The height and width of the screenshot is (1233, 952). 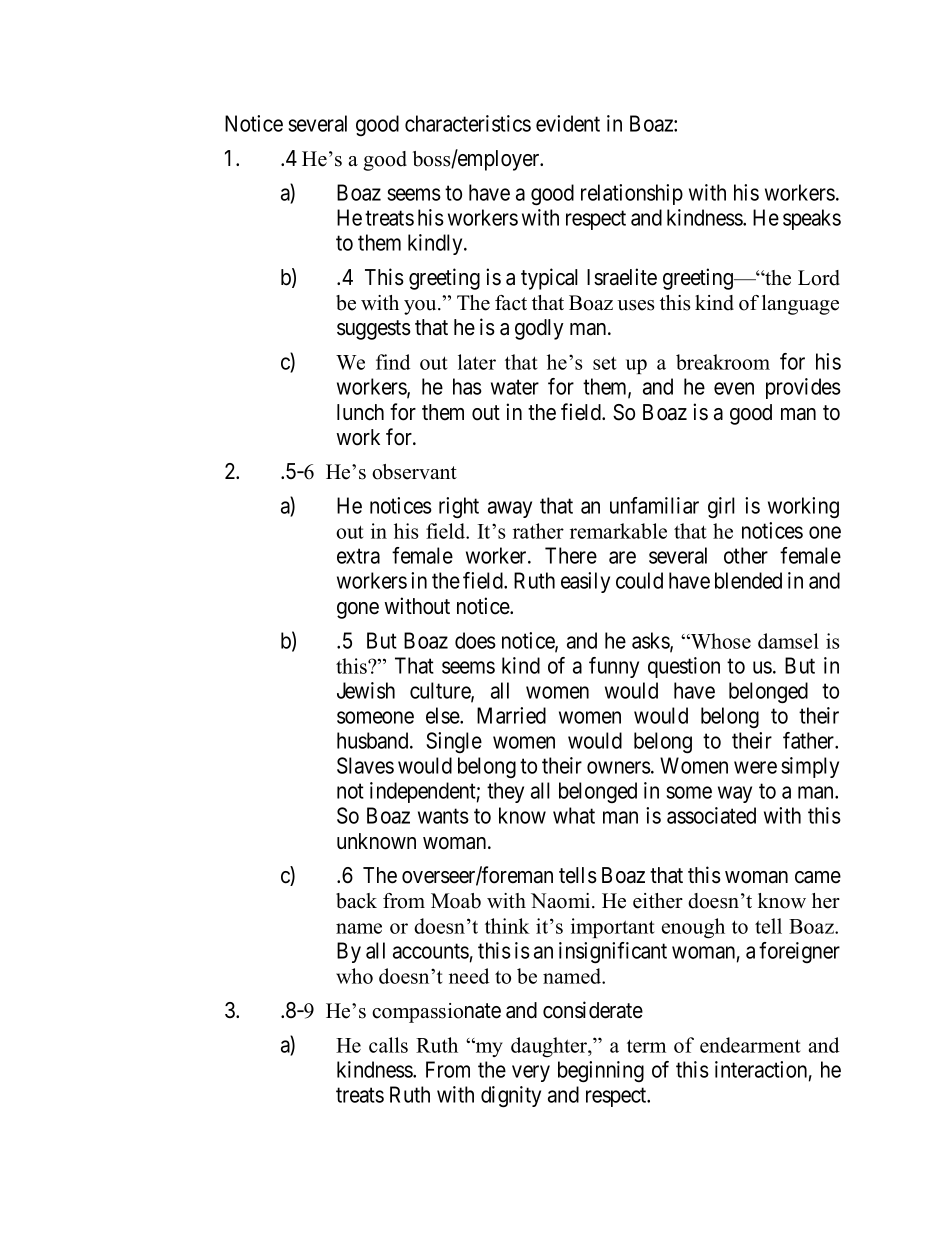 What do you see at coordinates (721, 507) in the screenshot?
I see `girl` at bounding box center [721, 507].
